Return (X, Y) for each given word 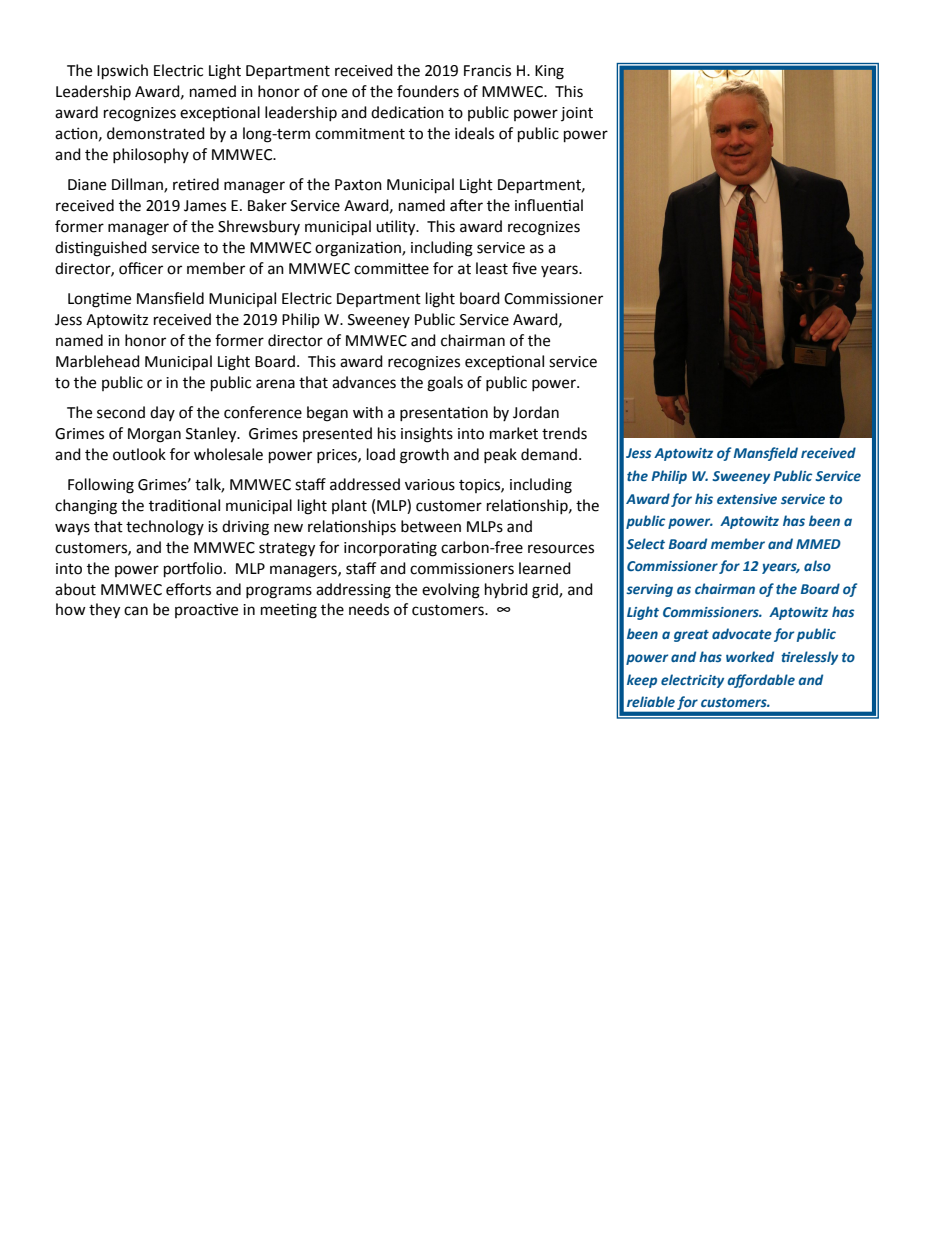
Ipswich (122, 72)
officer (141, 268)
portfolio (194, 570)
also (817, 565)
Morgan (154, 435)
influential (549, 205)
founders (428, 91)
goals (445, 384)
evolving (451, 591)
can (136, 611)
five (524, 268)
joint (577, 114)
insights (427, 435)
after (466, 205)
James (205, 206)
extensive (747, 499)
